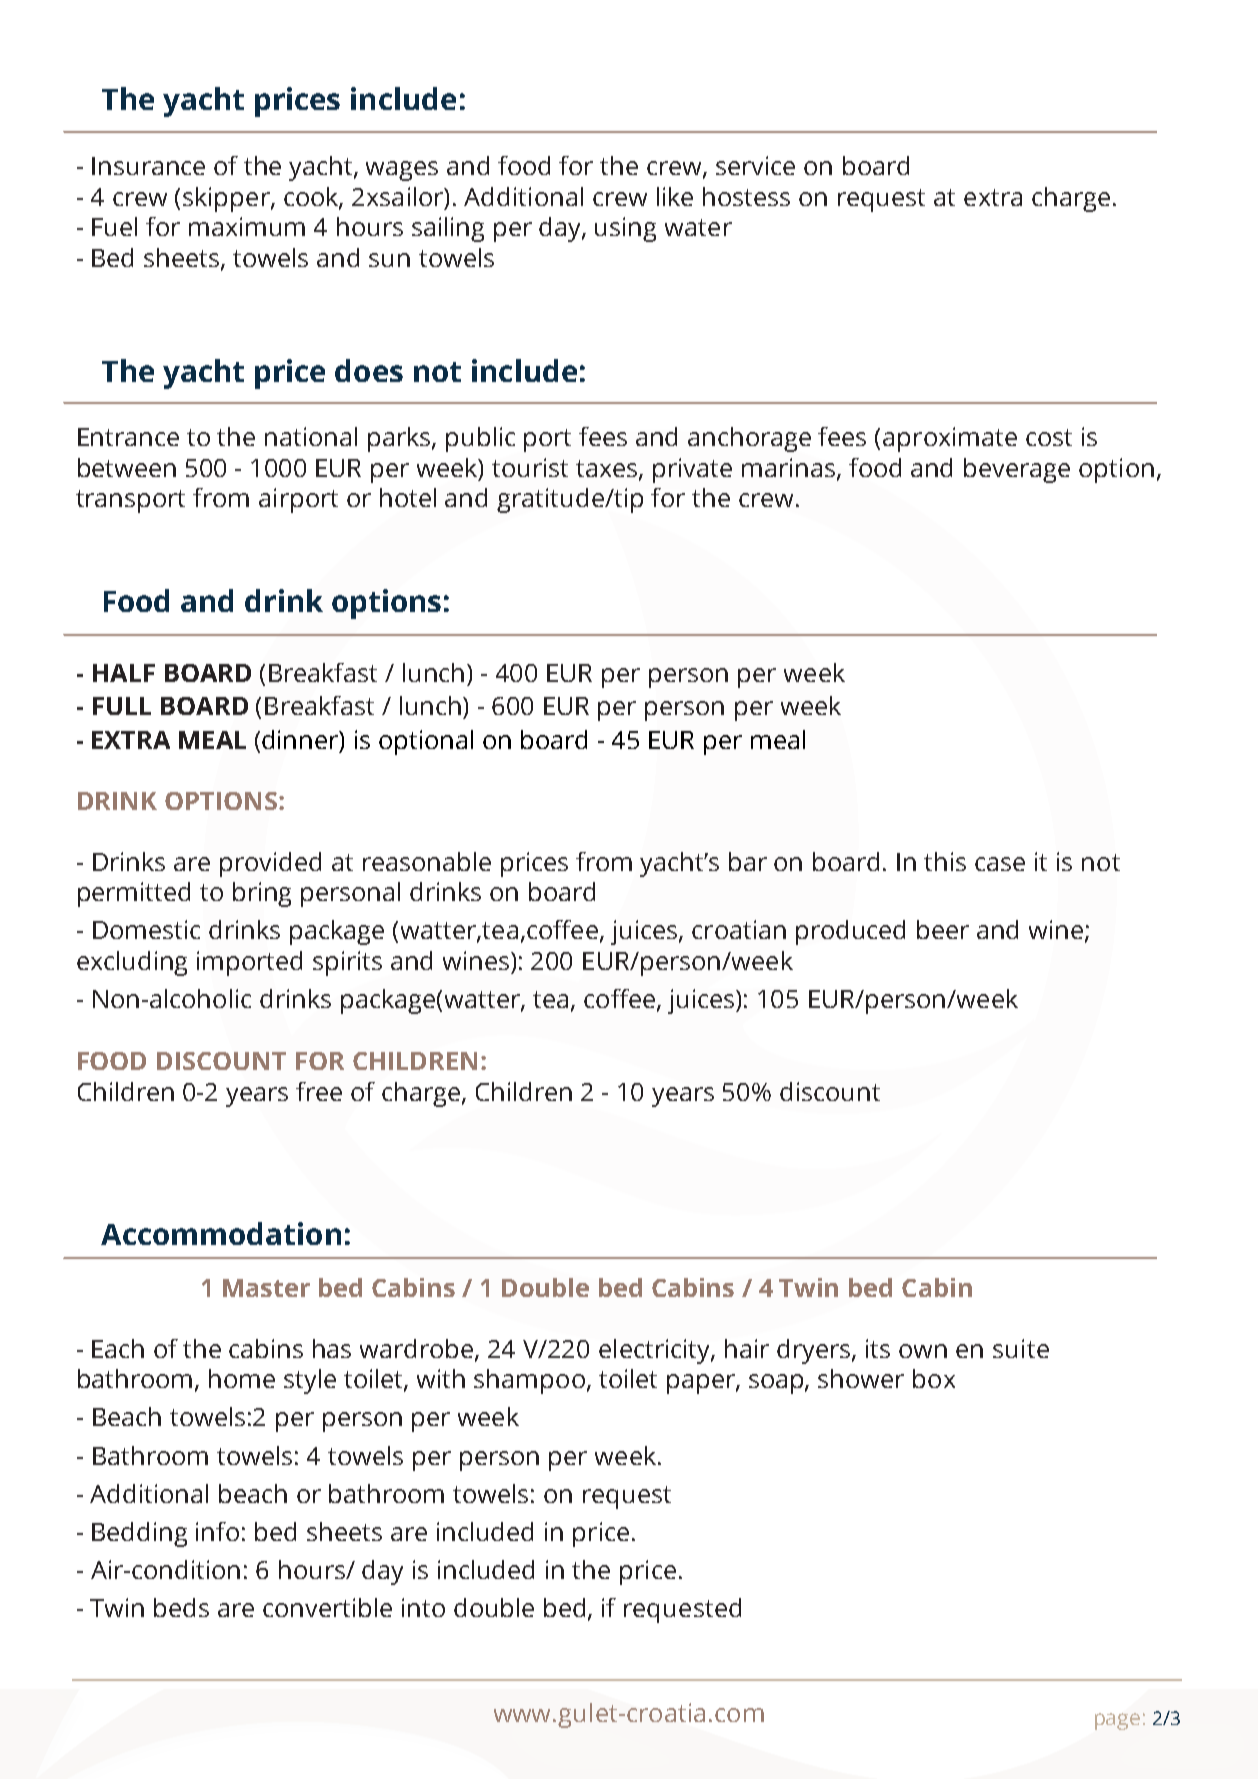  Describe the element at coordinates (1021, 1348) in the screenshot. I see `suite` at that location.
